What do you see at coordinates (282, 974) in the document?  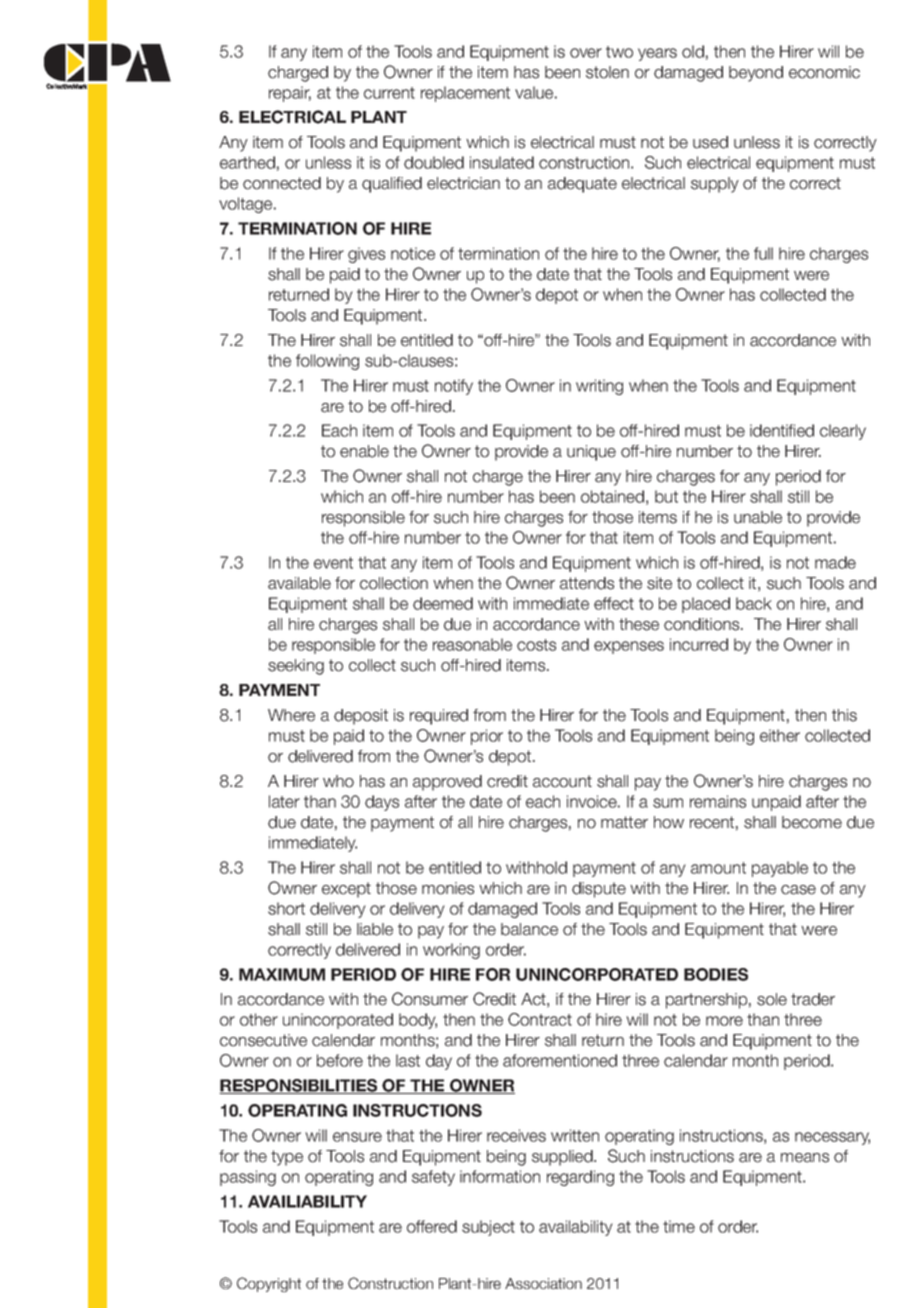 I see `MAXIMUM` at bounding box center [282, 974].
